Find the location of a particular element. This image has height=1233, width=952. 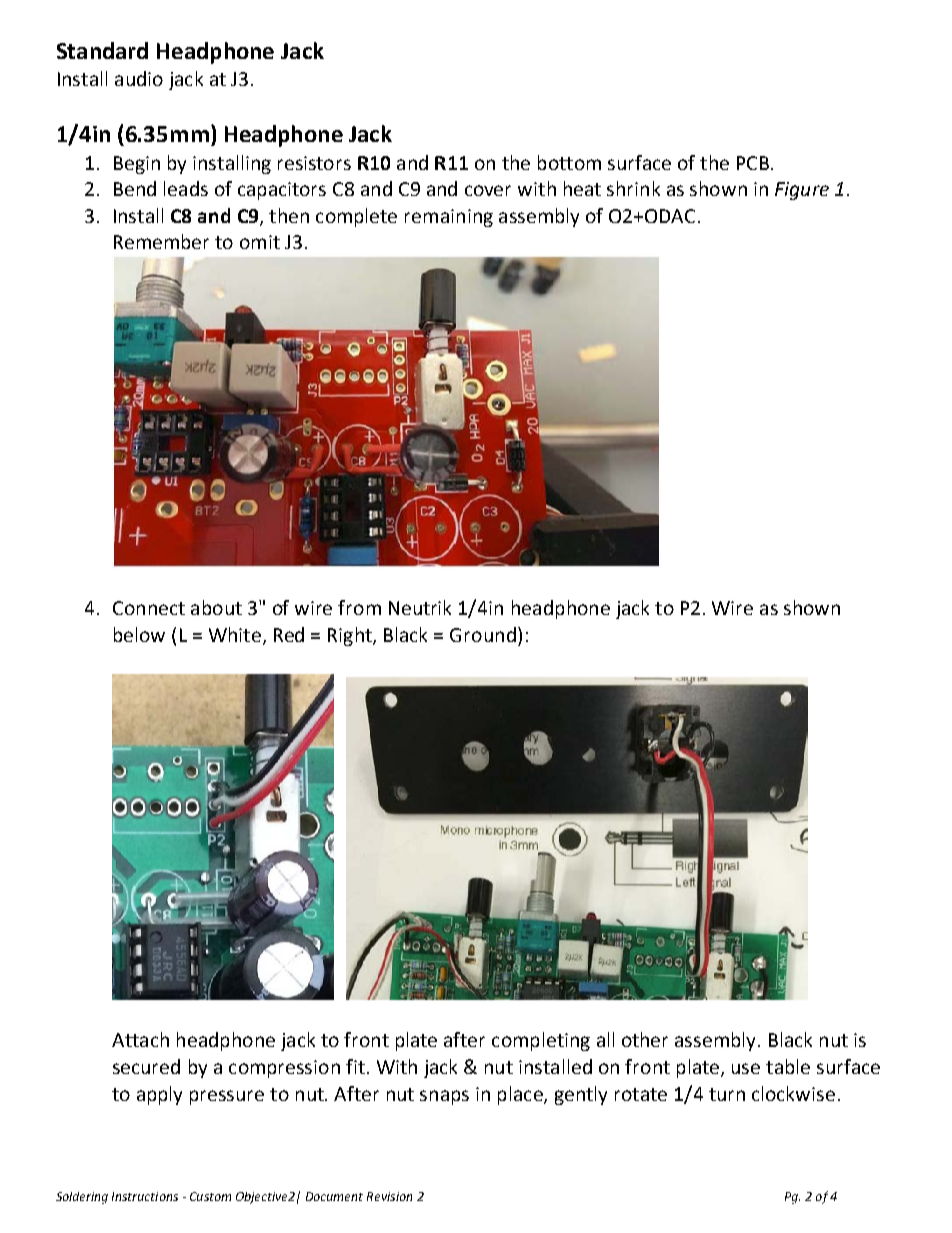

remaining is located at coordinates (449, 218).
